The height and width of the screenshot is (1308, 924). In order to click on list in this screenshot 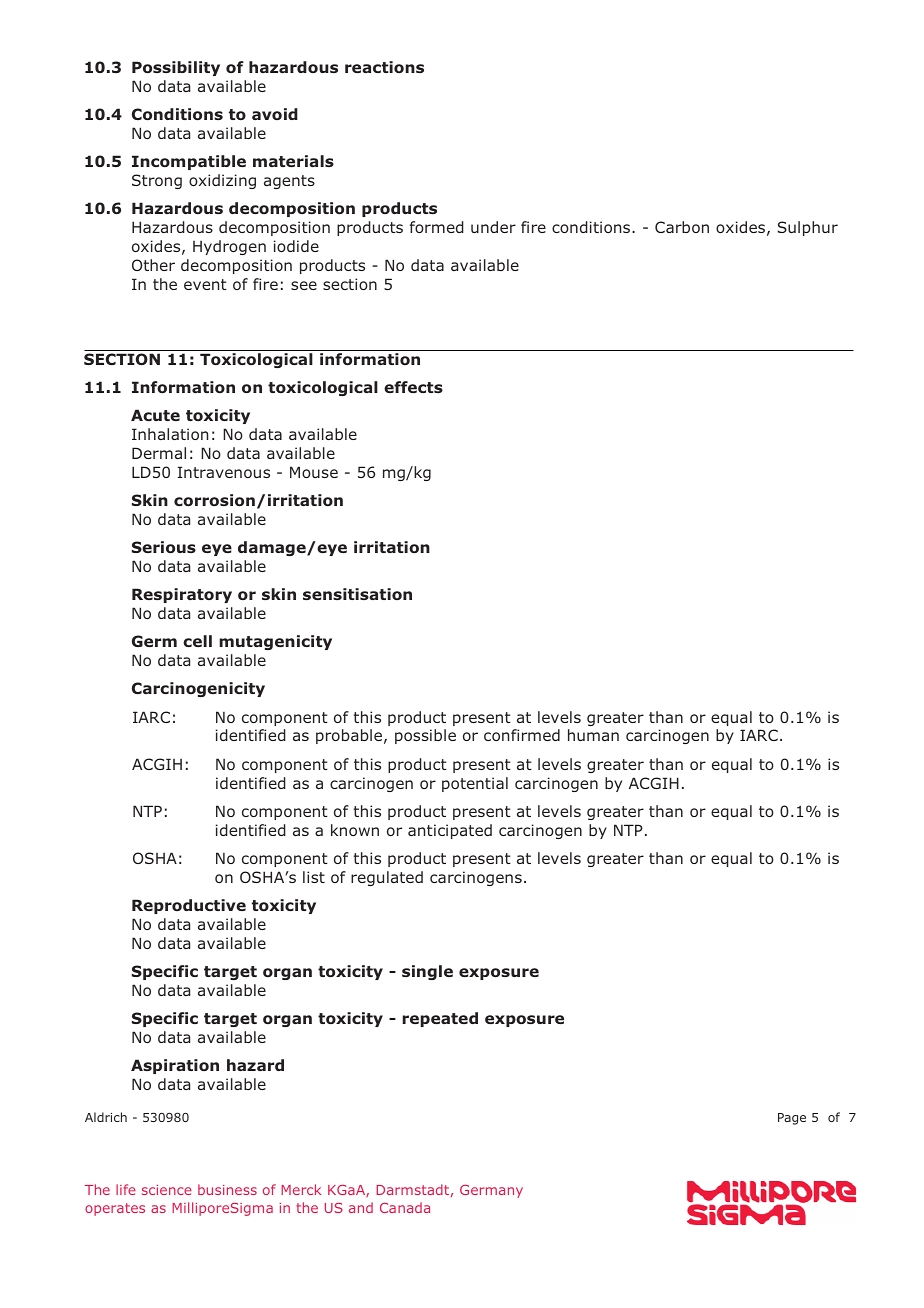, I will do `click(314, 877)`.
